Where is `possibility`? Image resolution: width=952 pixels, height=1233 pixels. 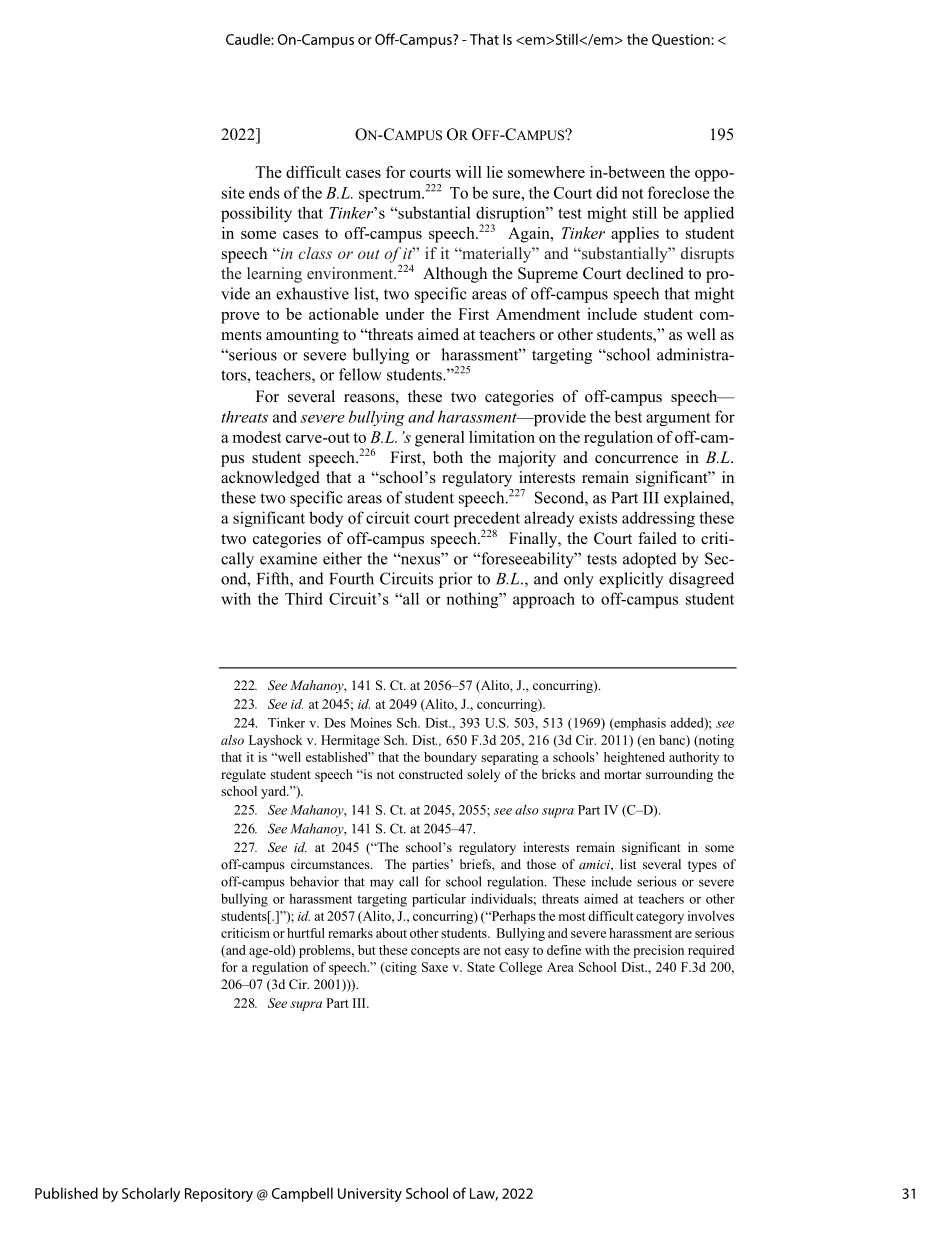
possibility is located at coordinates (256, 214).
